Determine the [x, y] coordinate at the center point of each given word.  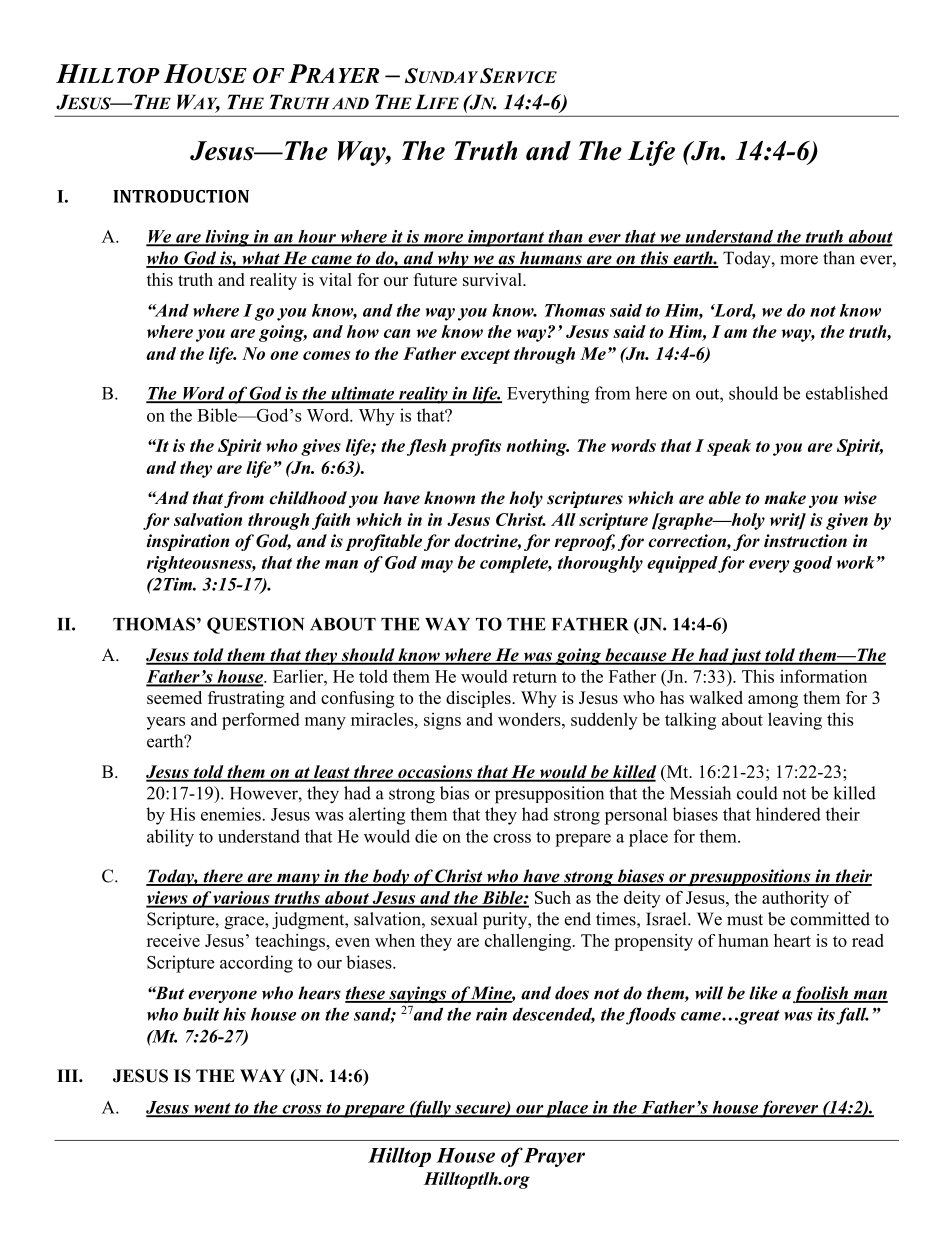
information [823, 676]
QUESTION [255, 625]
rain [491, 1014]
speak [729, 447]
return [535, 677]
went [212, 1109]
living [227, 238]
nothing [537, 447]
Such [553, 897]
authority [795, 899]
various [242, 899]
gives [321, 447]
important [506, 238]
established [847, 393]
